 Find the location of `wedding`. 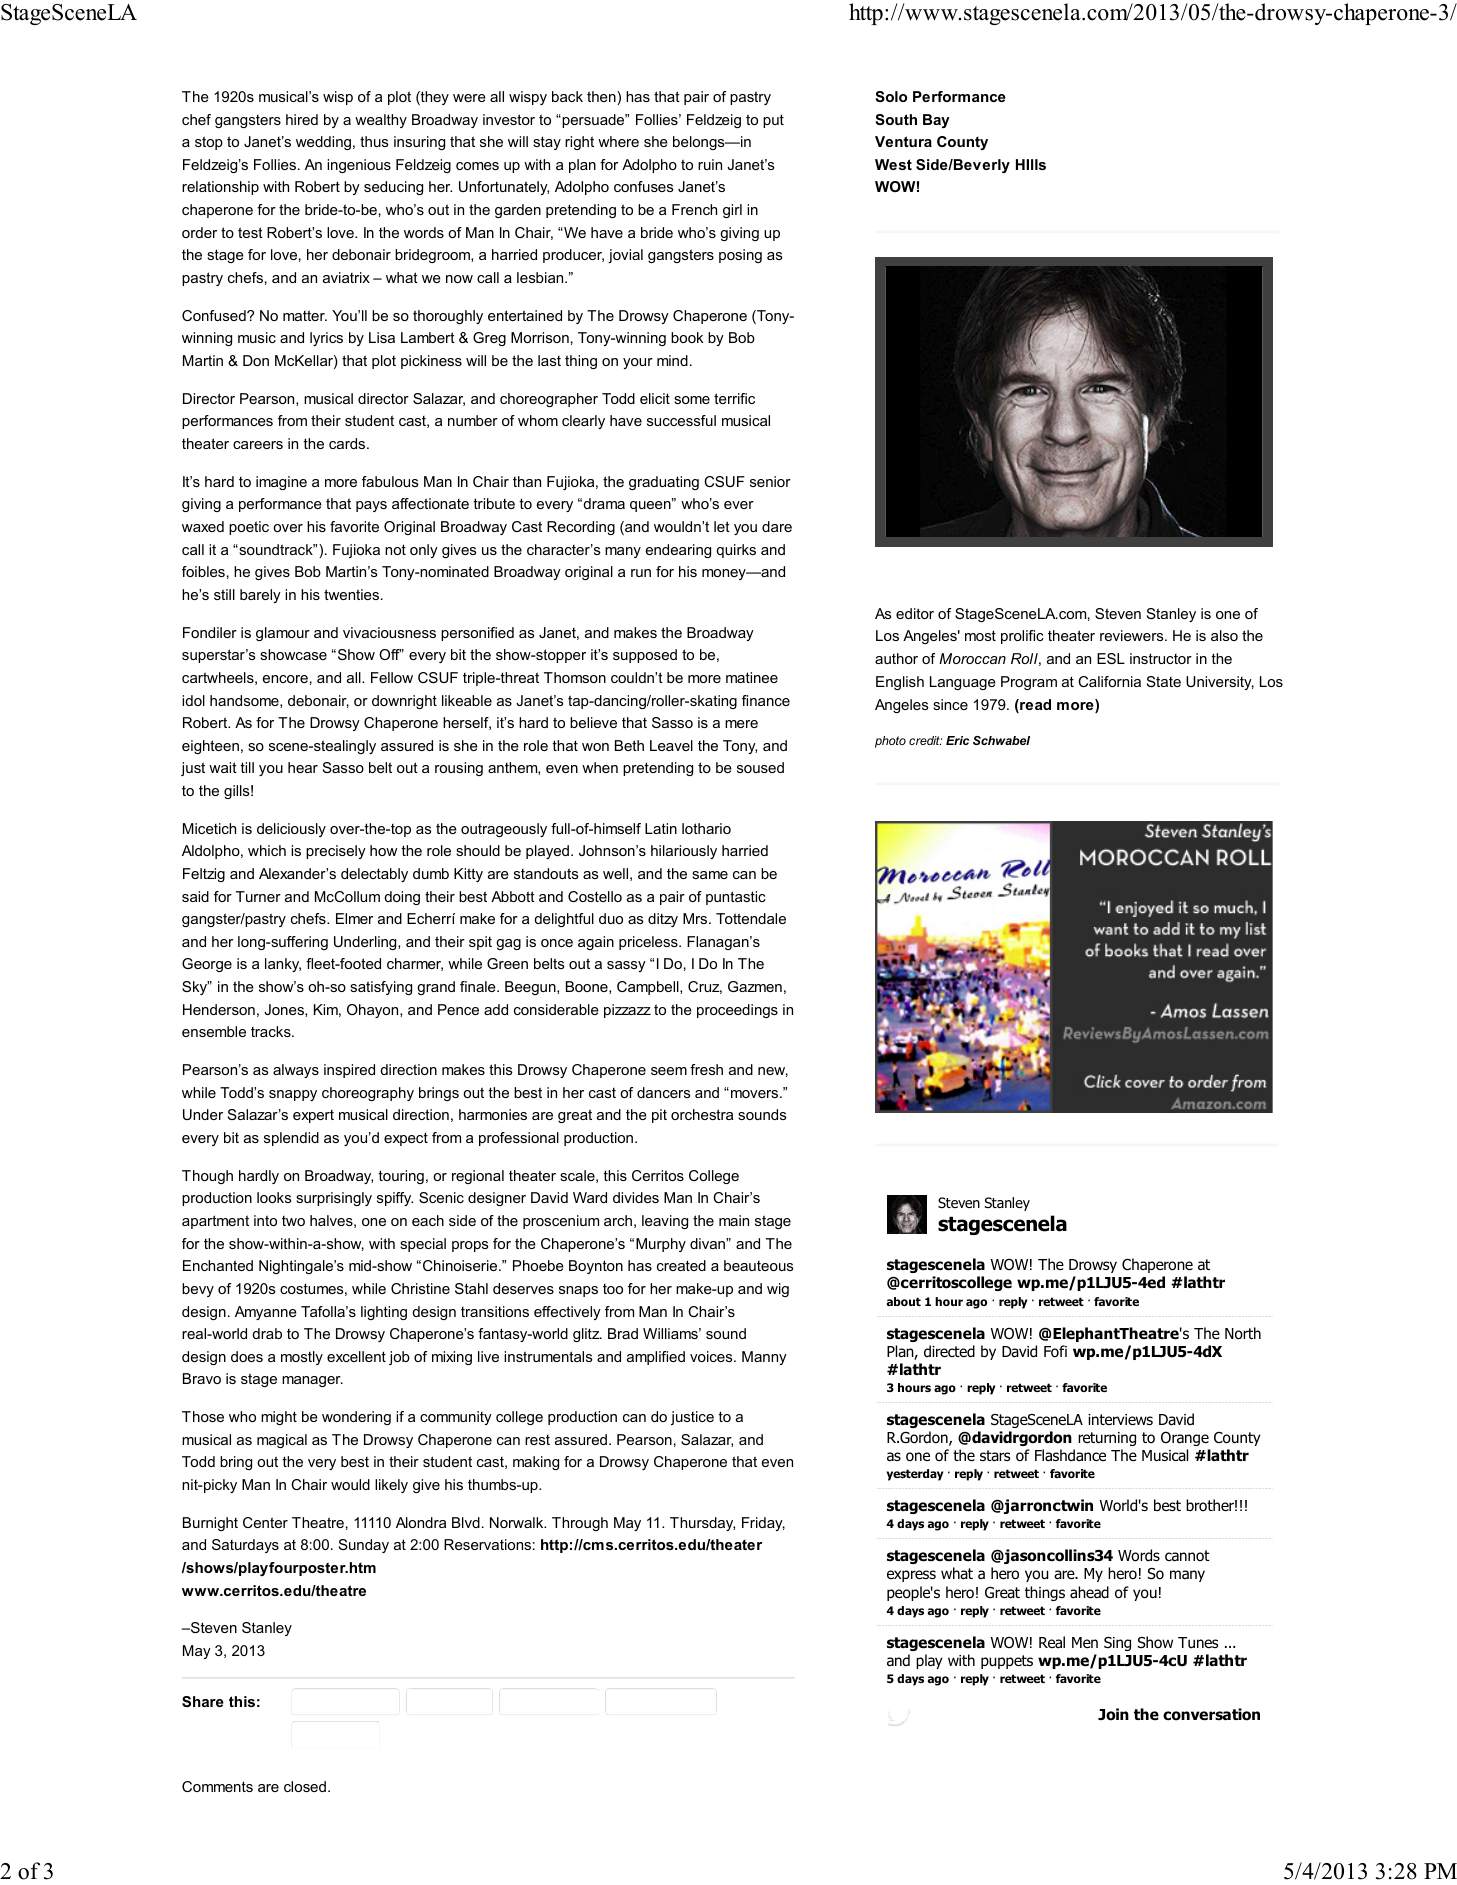

wedding is located at coordinates (323, 143).
